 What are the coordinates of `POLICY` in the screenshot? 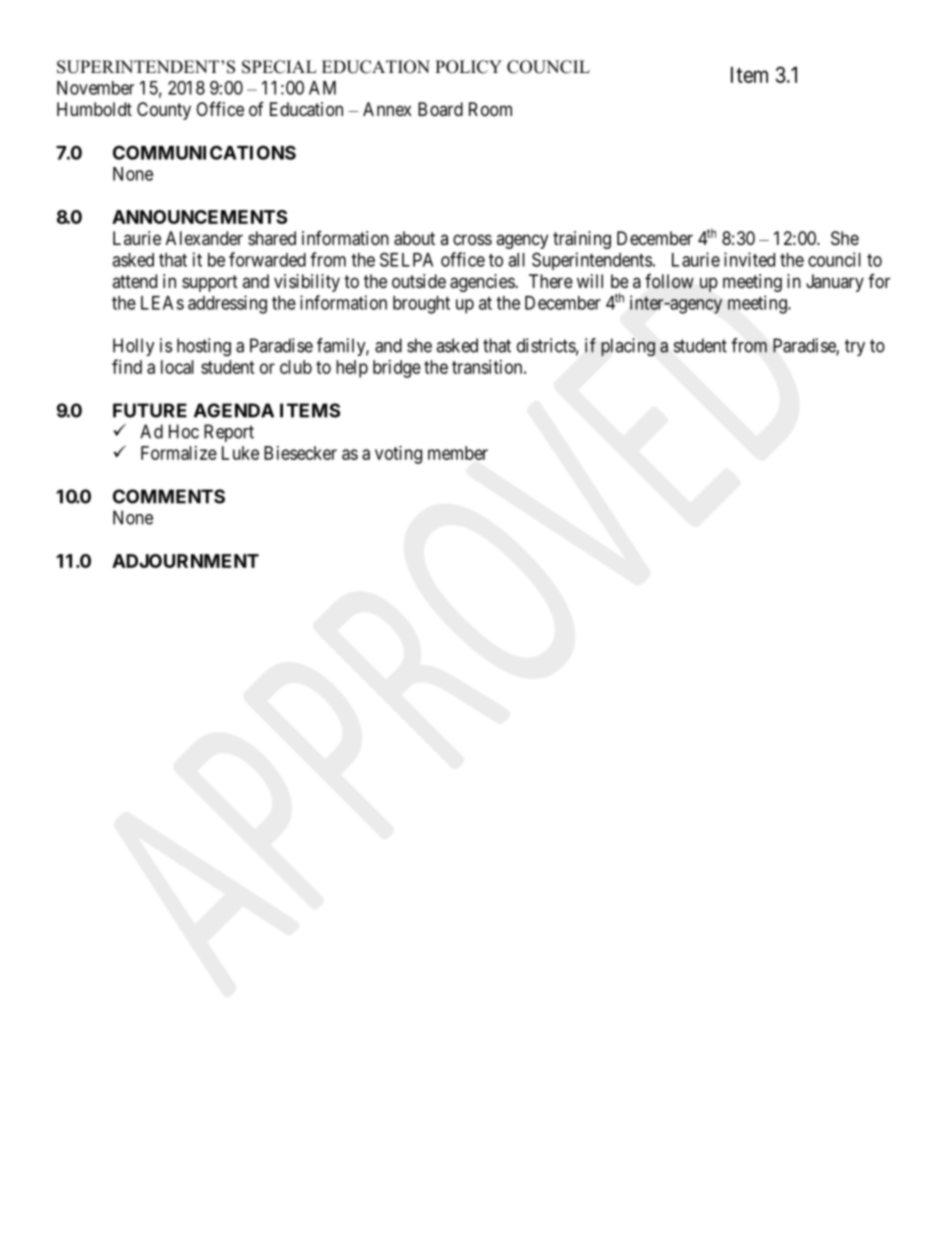 It's located at (468, 67).
